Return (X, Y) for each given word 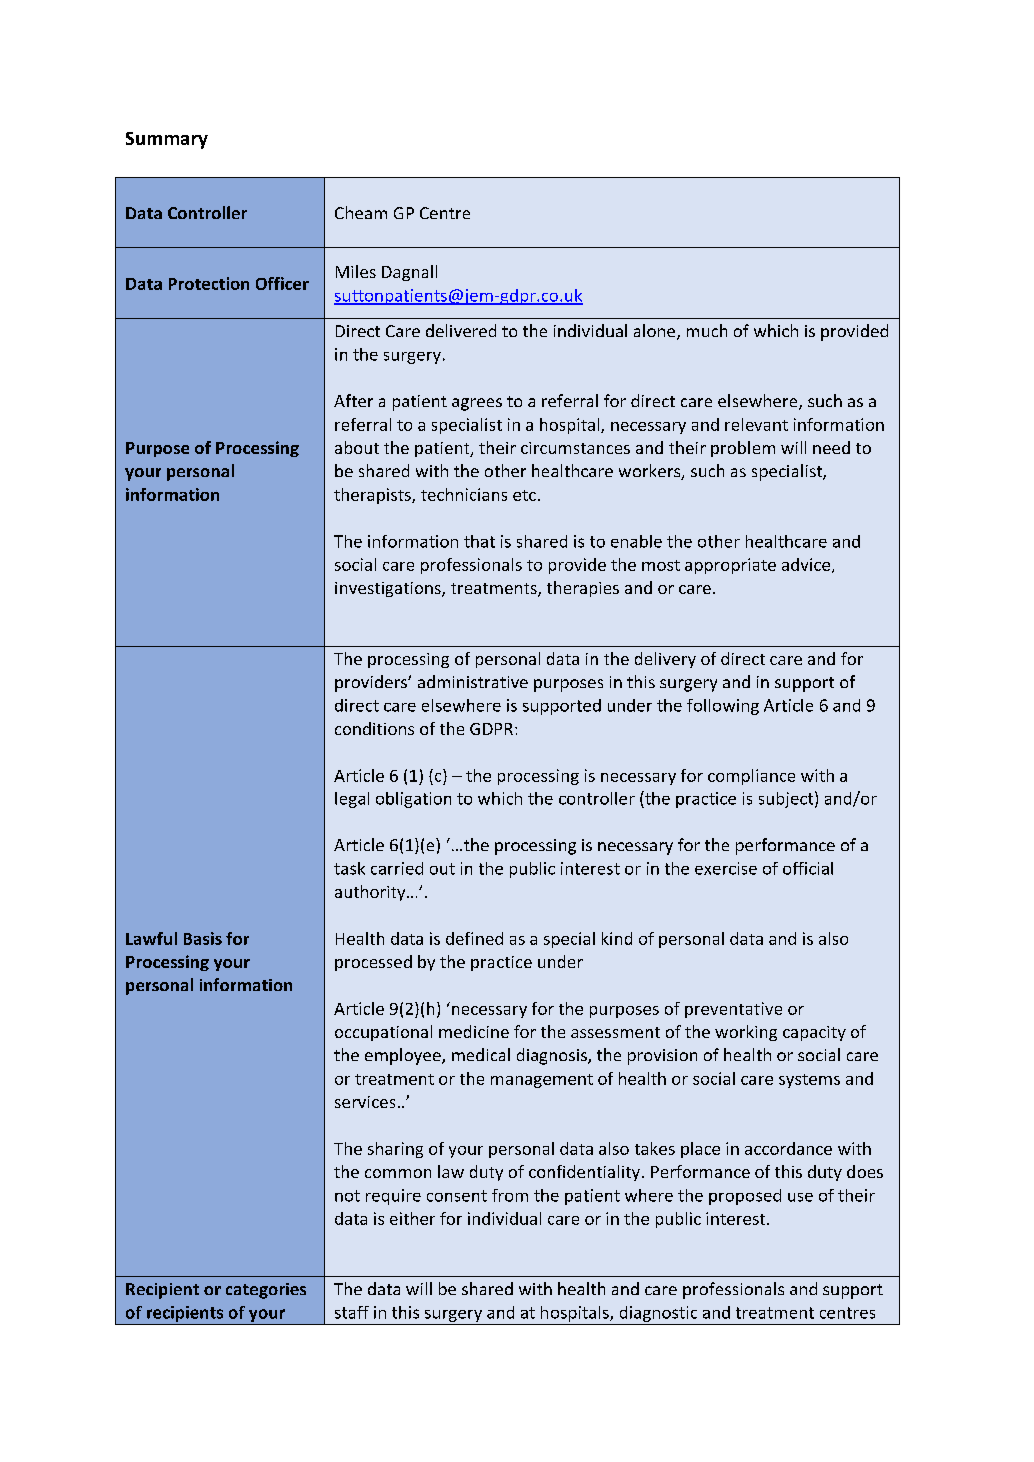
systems (809, 1081)
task (349, 868)
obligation (413, 800)
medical (481, 1054)
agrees (477, 404)
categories (266, 1291)
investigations (389, 589)
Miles (356, 271)
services (365, 1102)
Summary (167, 140)
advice (807, 565)
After (353, 400)
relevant (756, 424)
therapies (583, 589)
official (808, 868)
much (707, 330)
